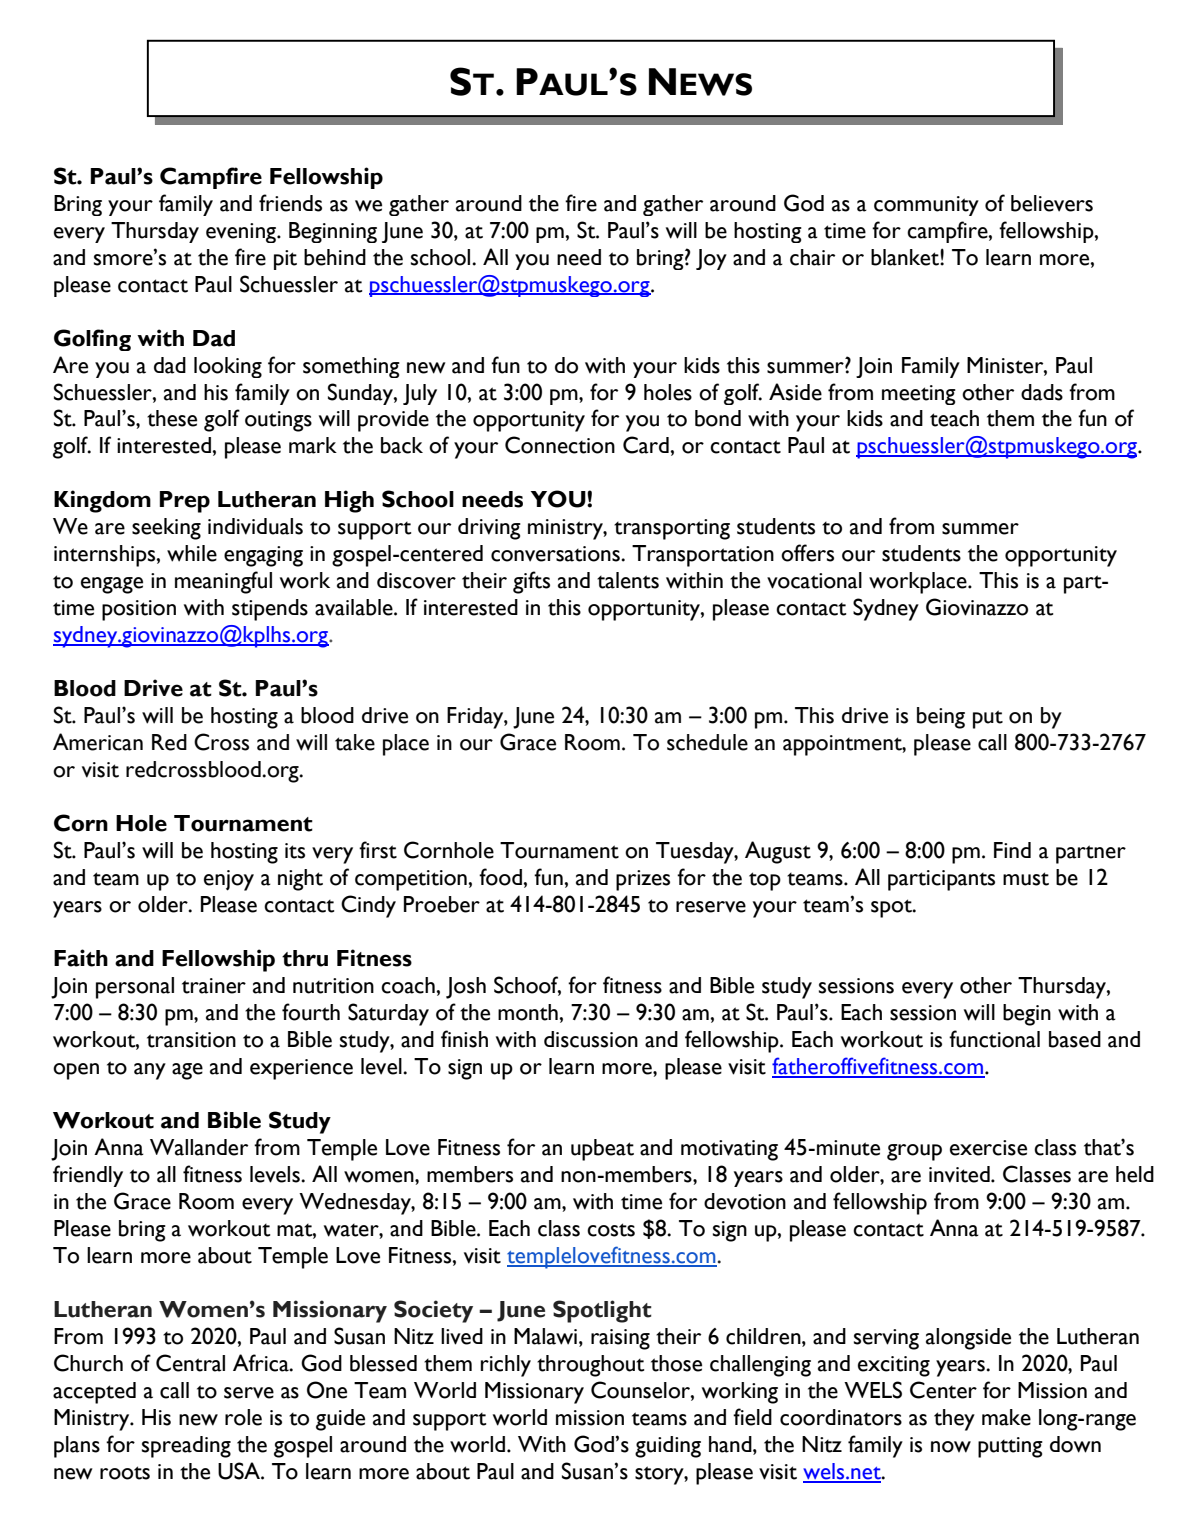 The height and width of the screenshot is (1536, 1187). What do you see at coordinates (191, 1040) in the screenshot?
I see `transition` at bounding box center [191, 1040].
